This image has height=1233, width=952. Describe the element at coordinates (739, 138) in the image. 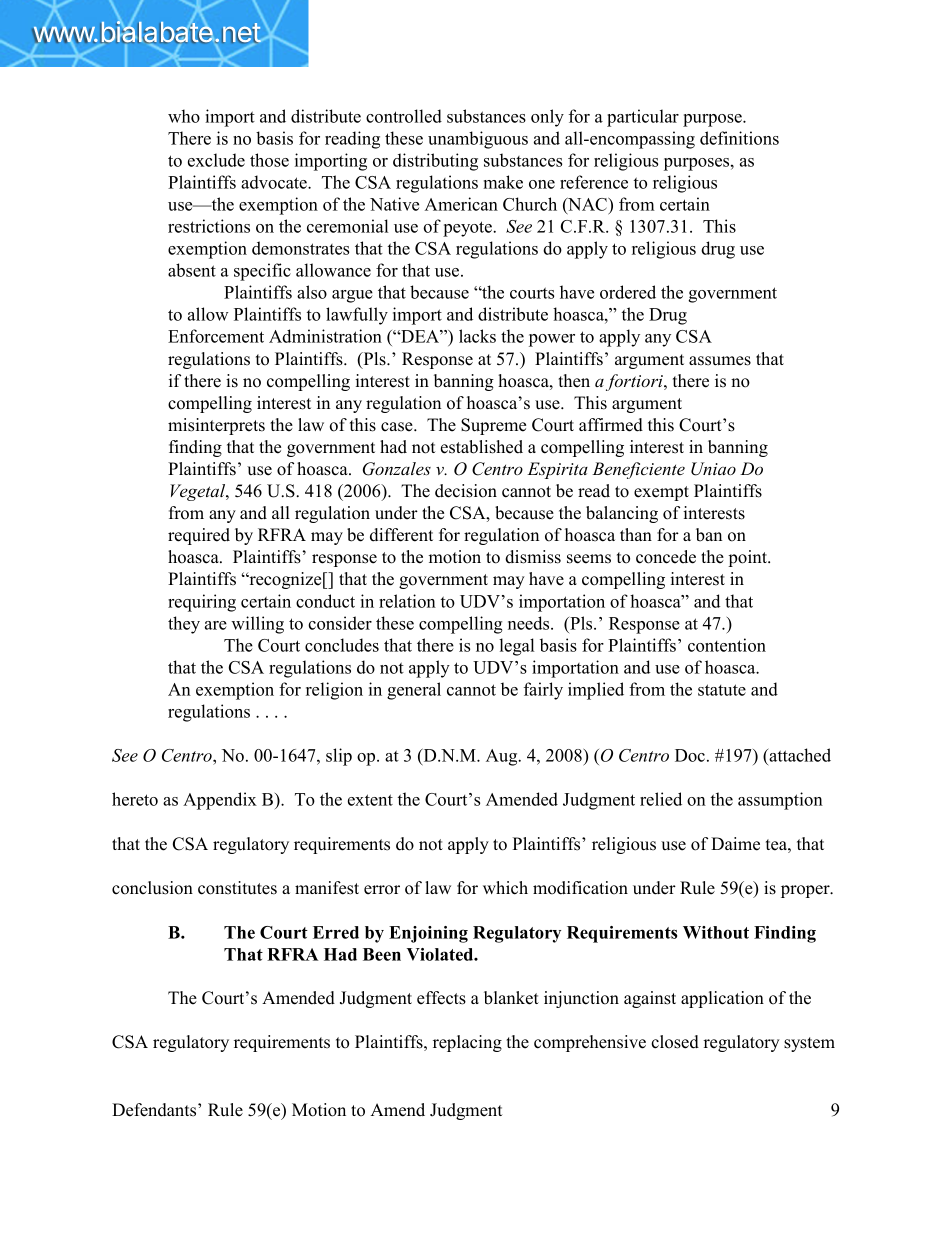

I see `definitions` at that location.
